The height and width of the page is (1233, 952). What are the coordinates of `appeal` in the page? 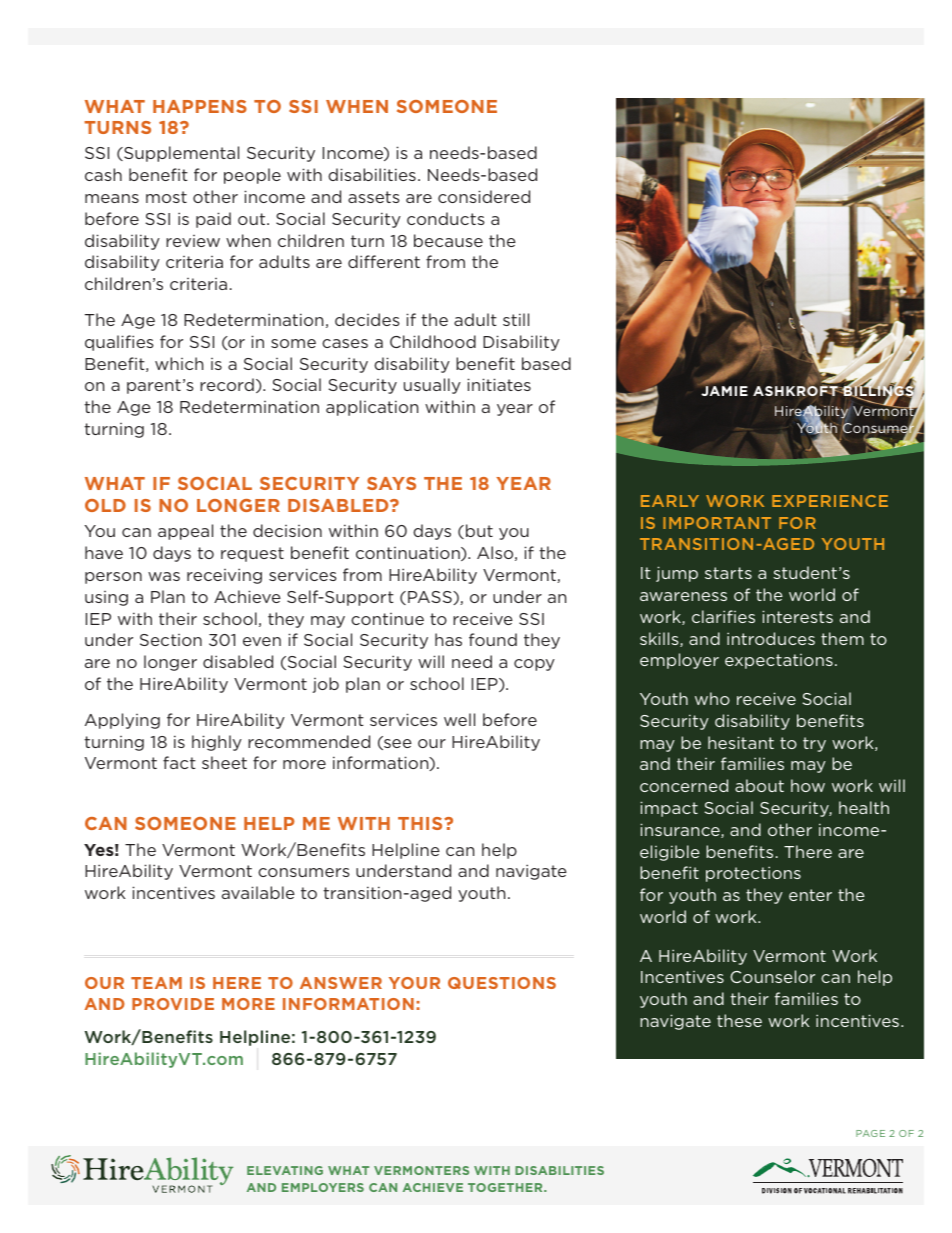 It's located at (185, 532).
